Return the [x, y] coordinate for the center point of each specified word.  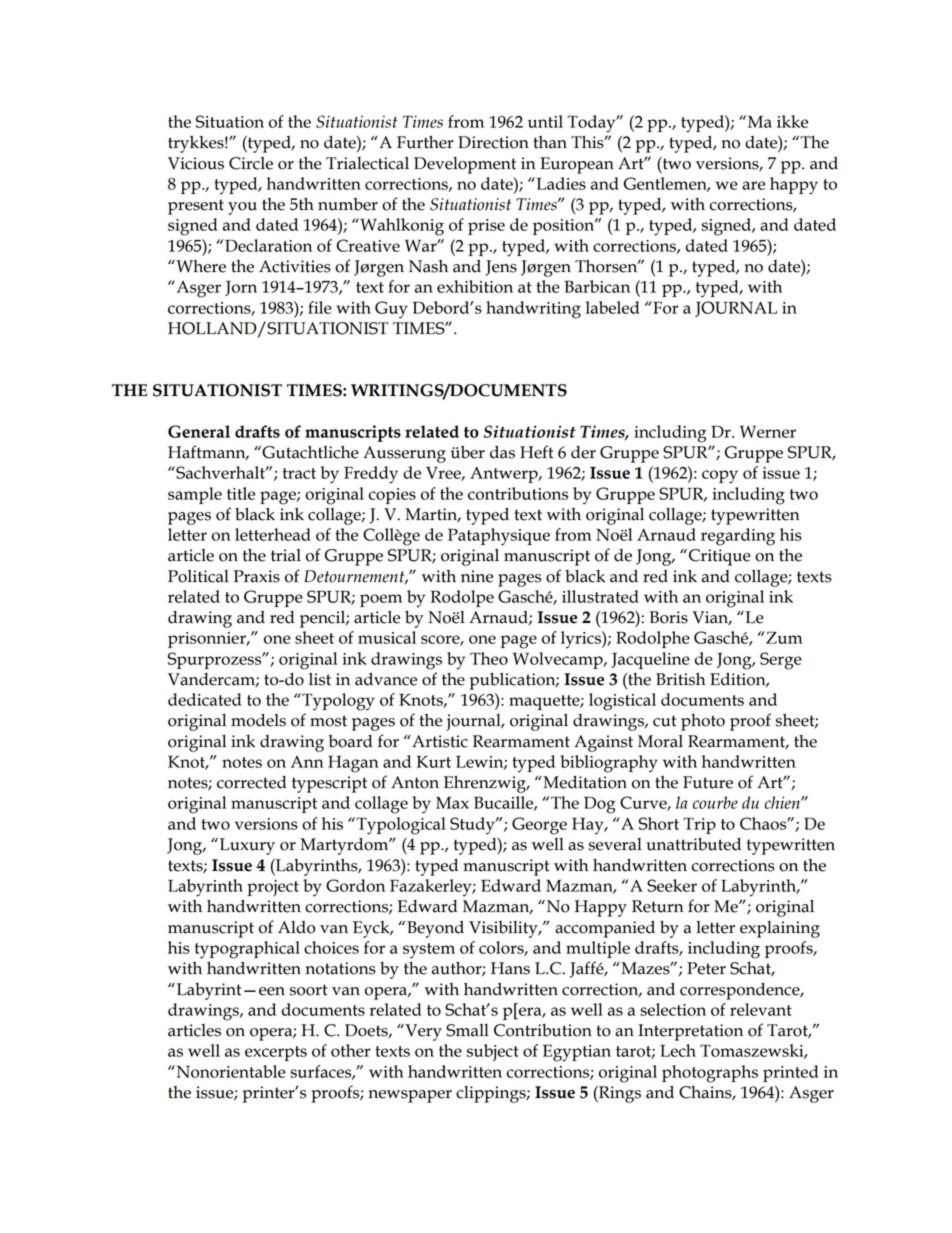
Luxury [246, 846]
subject [493, 1053]
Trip [699, 825]
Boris [668, 617]
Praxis [257, 576]
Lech [678, 1050]
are [753, 185]
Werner [768, 431]
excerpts [276, 1053]
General [199, 431]
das [502, 452]
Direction [493, 142]
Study [473, 826]
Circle [251, 163]
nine [477, 576]
